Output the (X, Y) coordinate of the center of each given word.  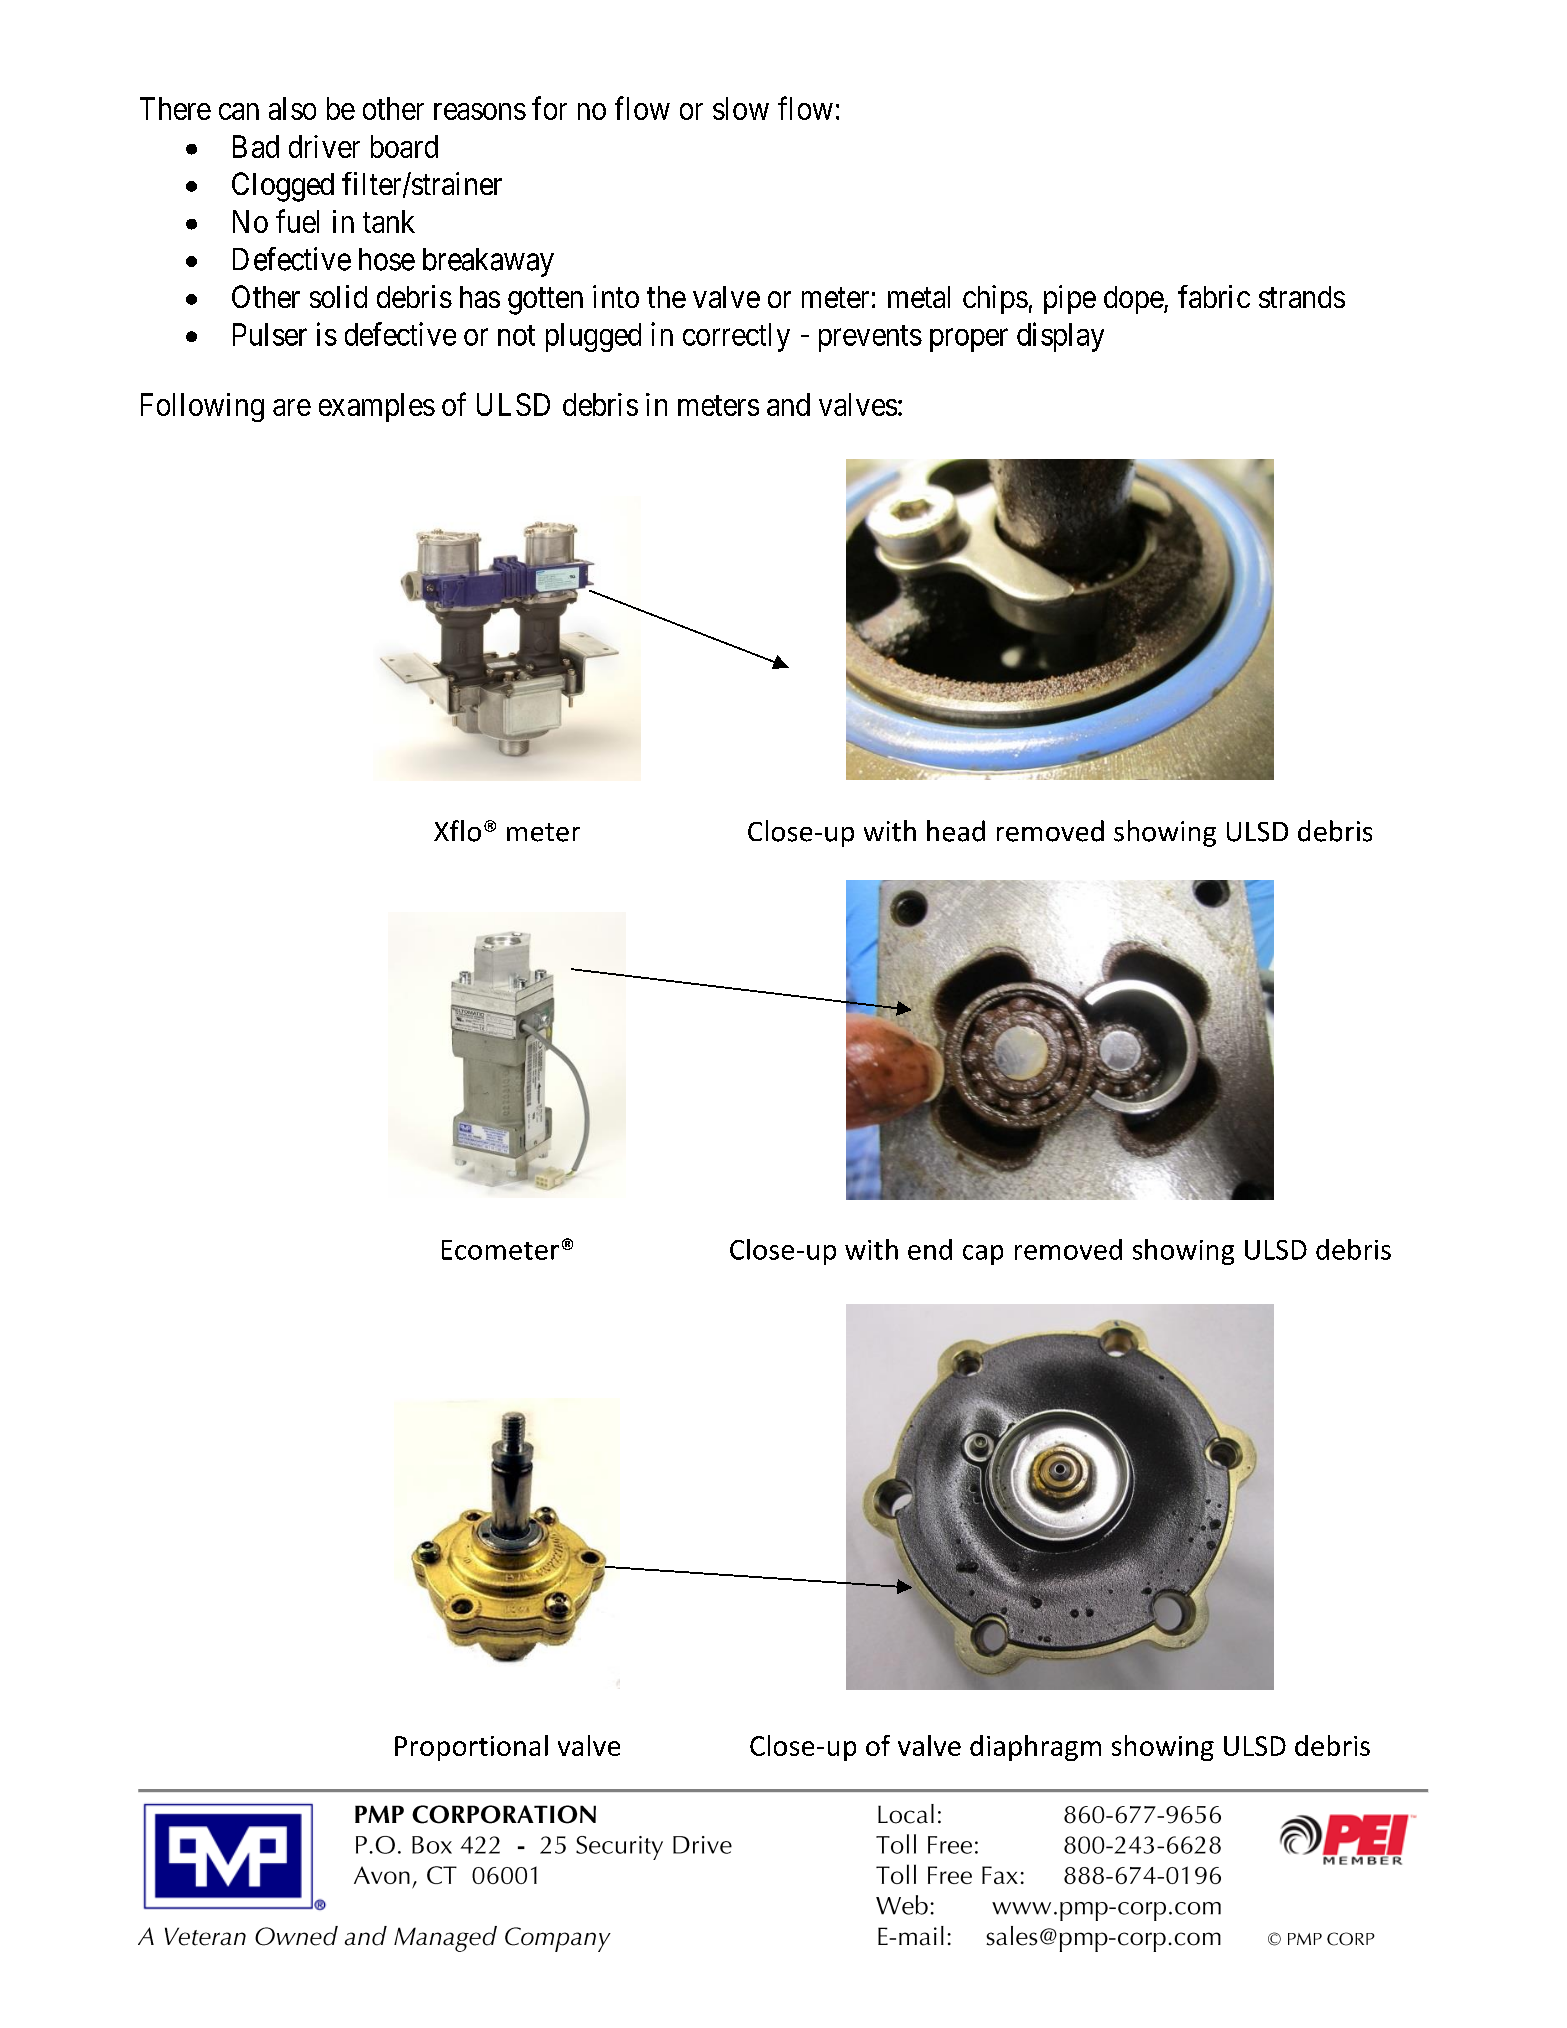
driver (324, 146)
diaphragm (1035, 1748)
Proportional (471, 1748)
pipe (1070, 299)
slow (741, 108)
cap (983, 1255)
